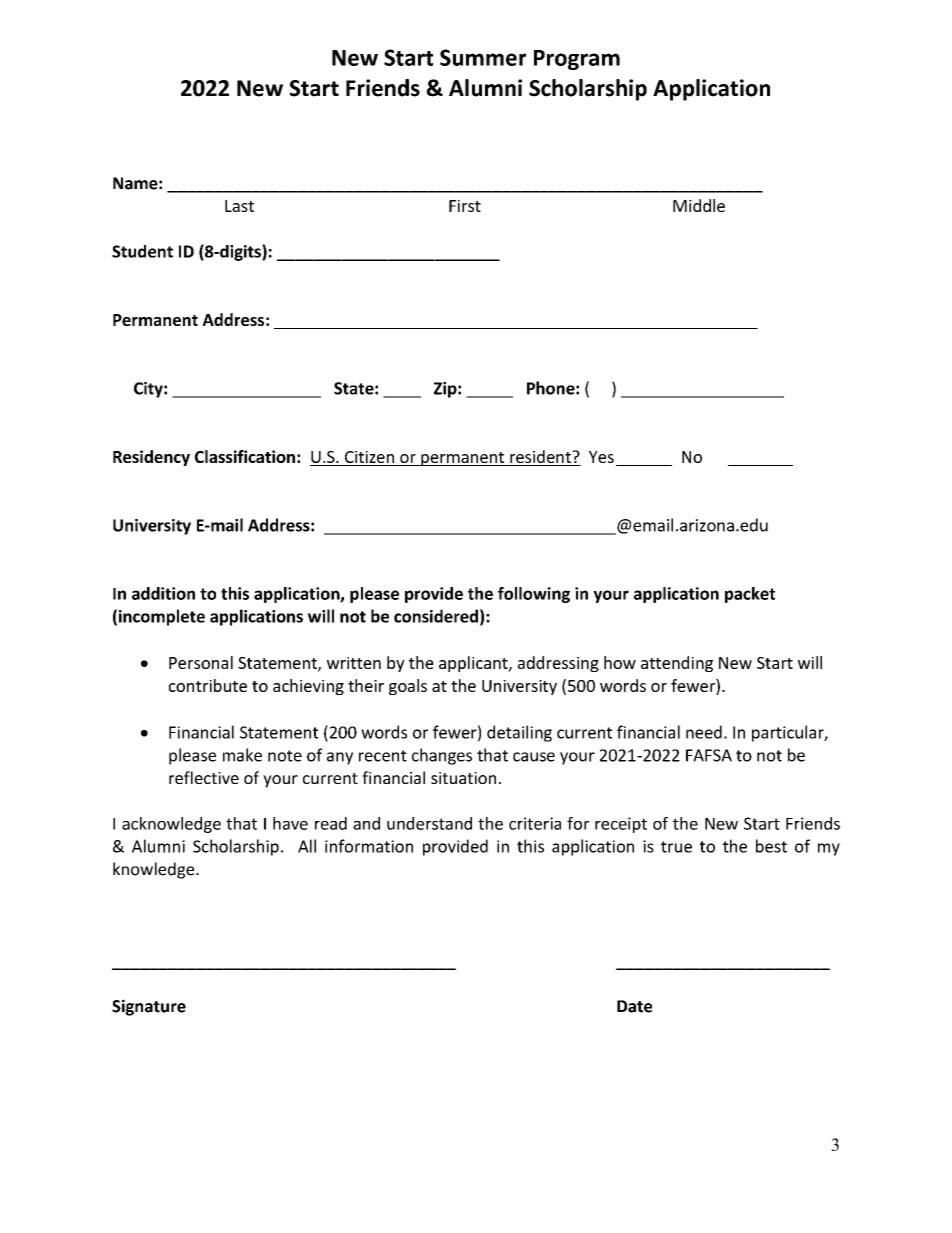 This screenshot has width=952, height=1233. Describe the element at coordinates (436, 616) in the screenshot. I see `considered` at that location.
